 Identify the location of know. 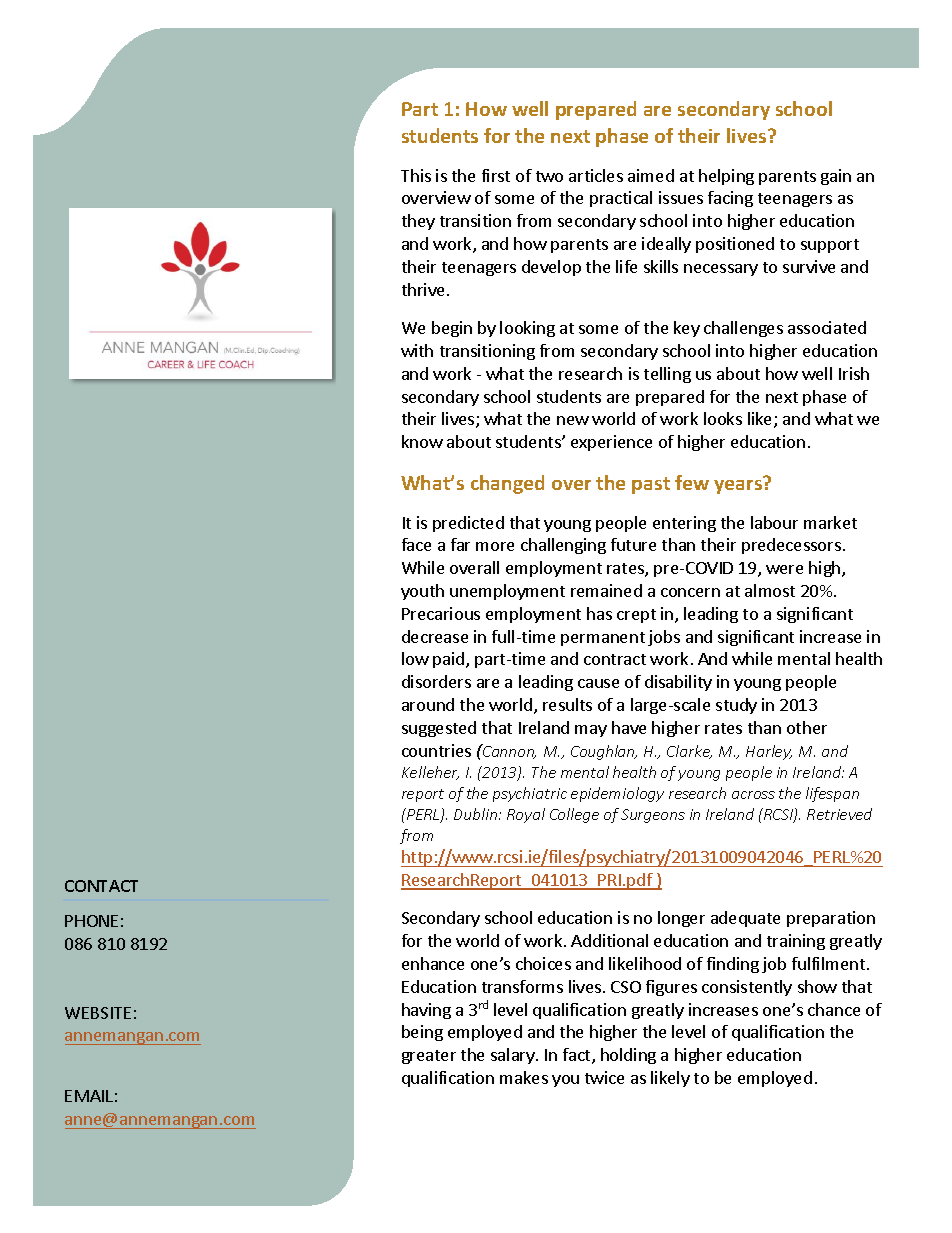
(422, 441).
